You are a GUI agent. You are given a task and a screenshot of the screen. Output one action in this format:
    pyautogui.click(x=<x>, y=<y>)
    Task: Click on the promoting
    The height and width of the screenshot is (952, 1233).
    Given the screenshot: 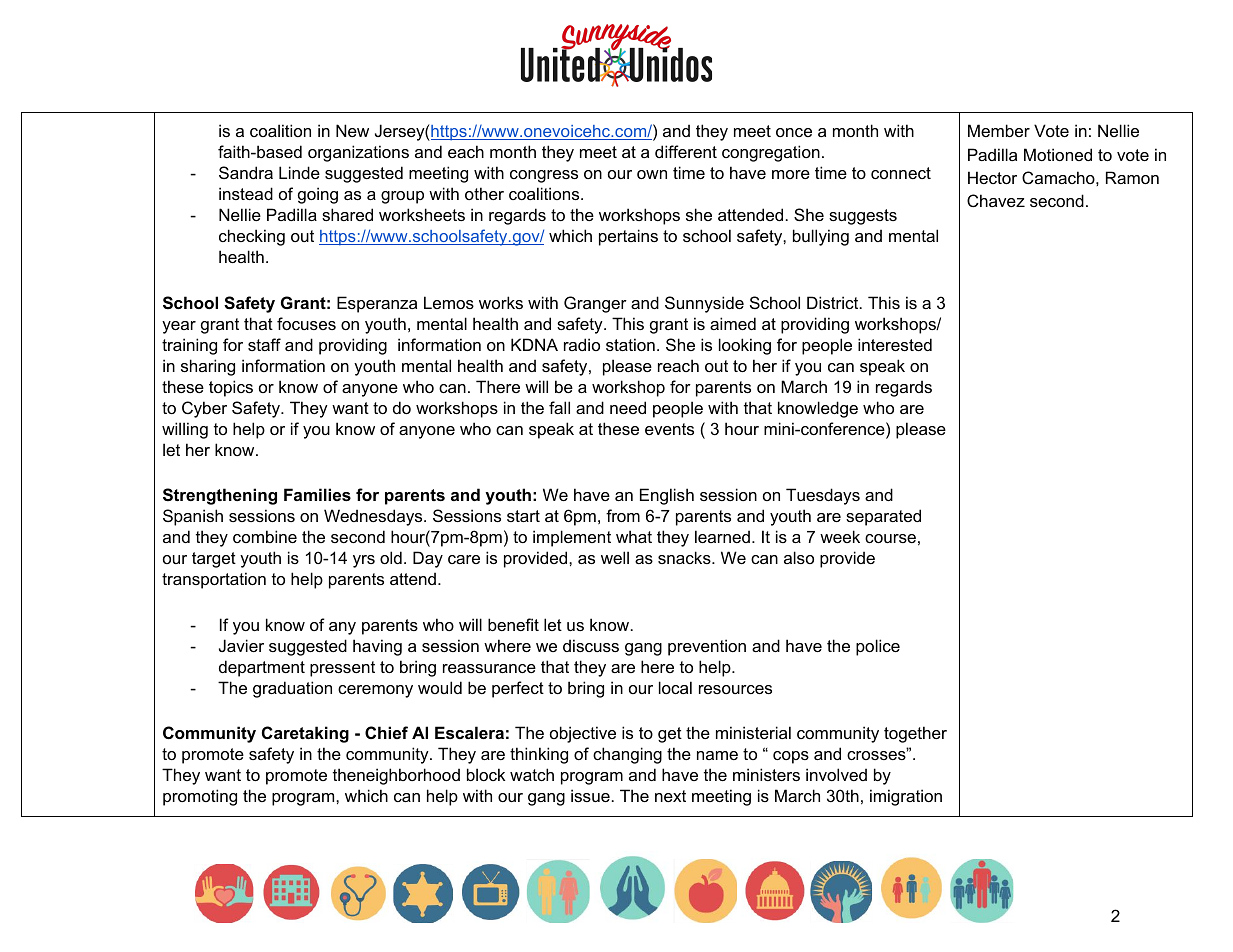 What is the action you would take?
    pyautogui.click(x=200, y=797)
